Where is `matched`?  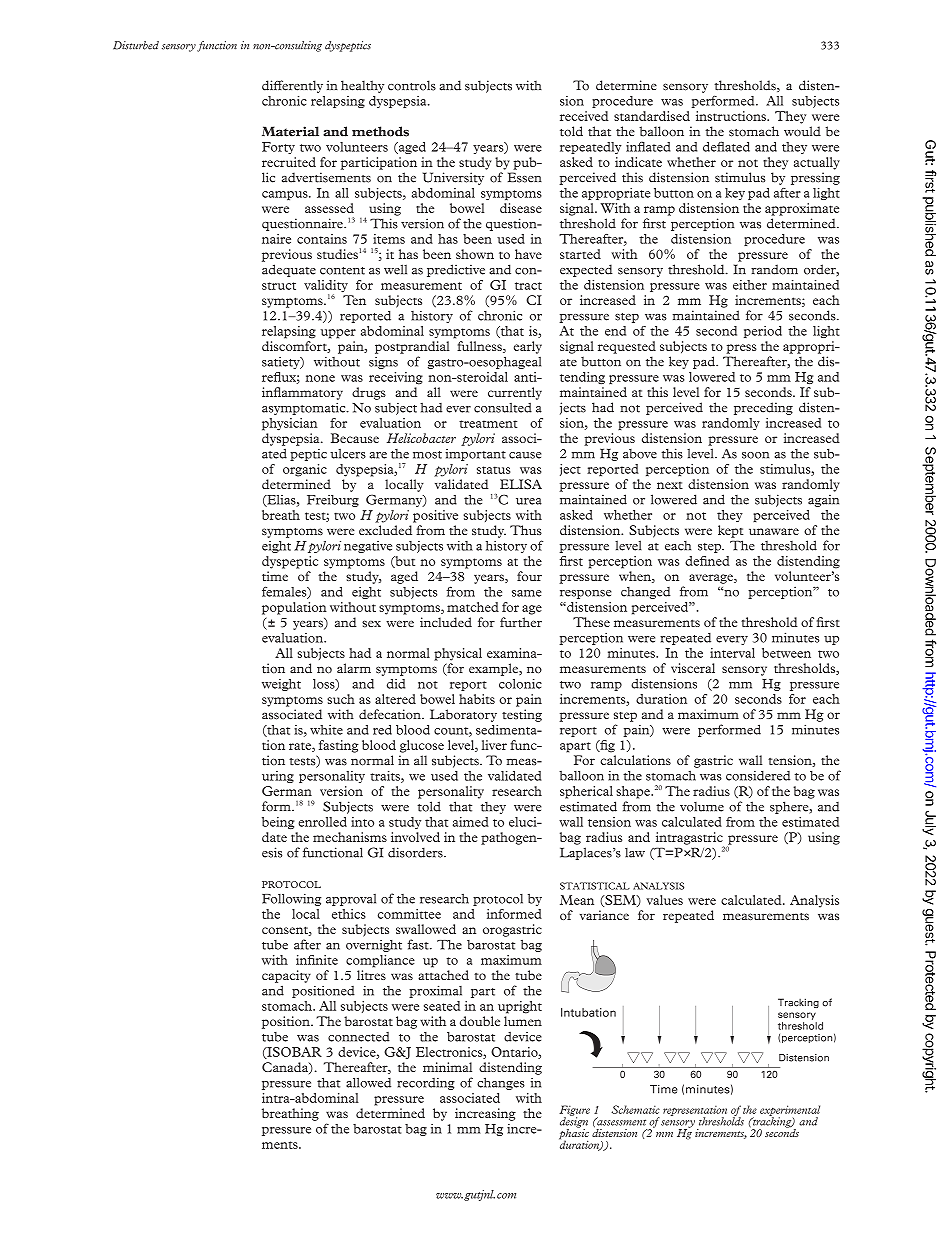
matched is located at coordinates (473, 607).
